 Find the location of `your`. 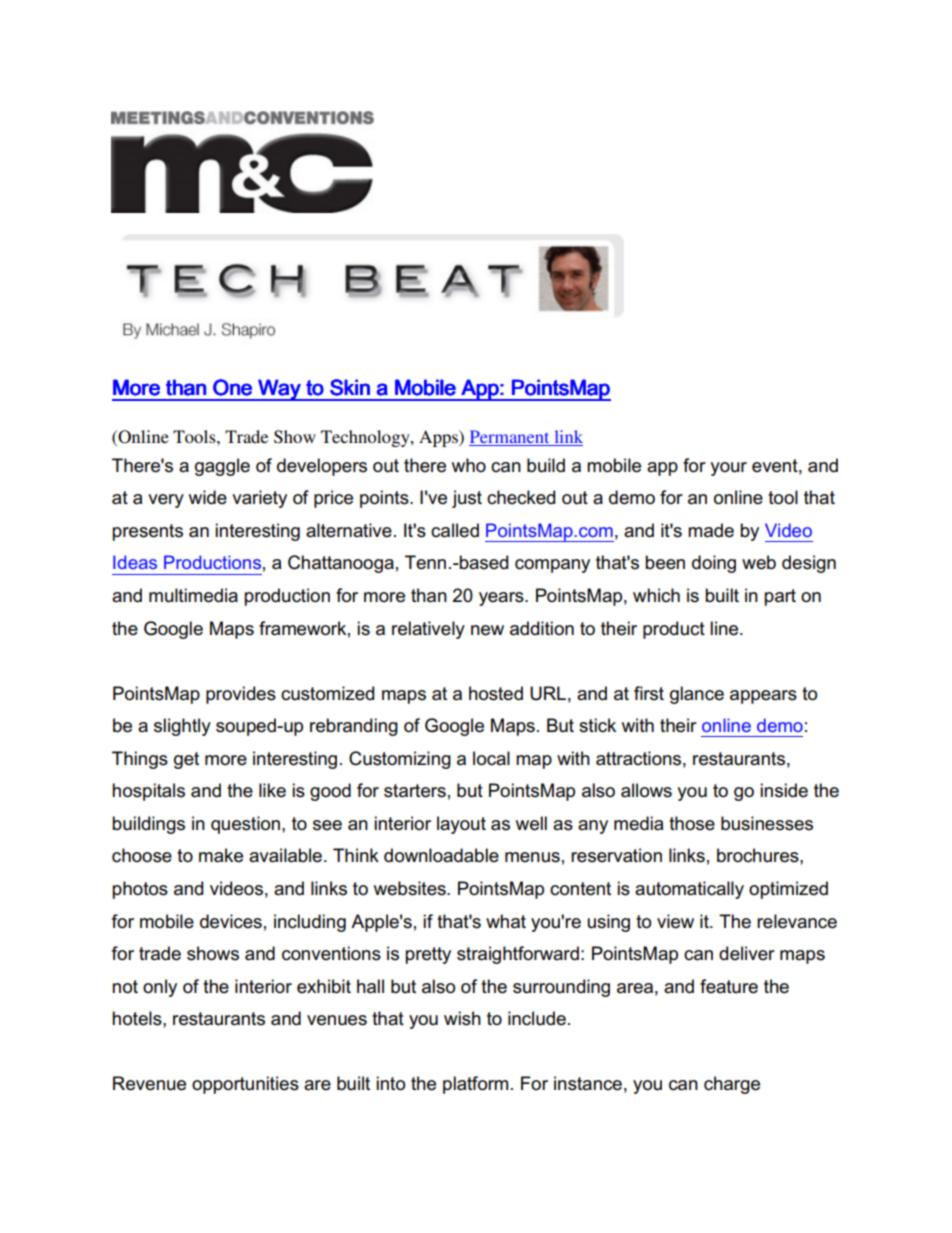

your is located at coordinates (728, 469).
